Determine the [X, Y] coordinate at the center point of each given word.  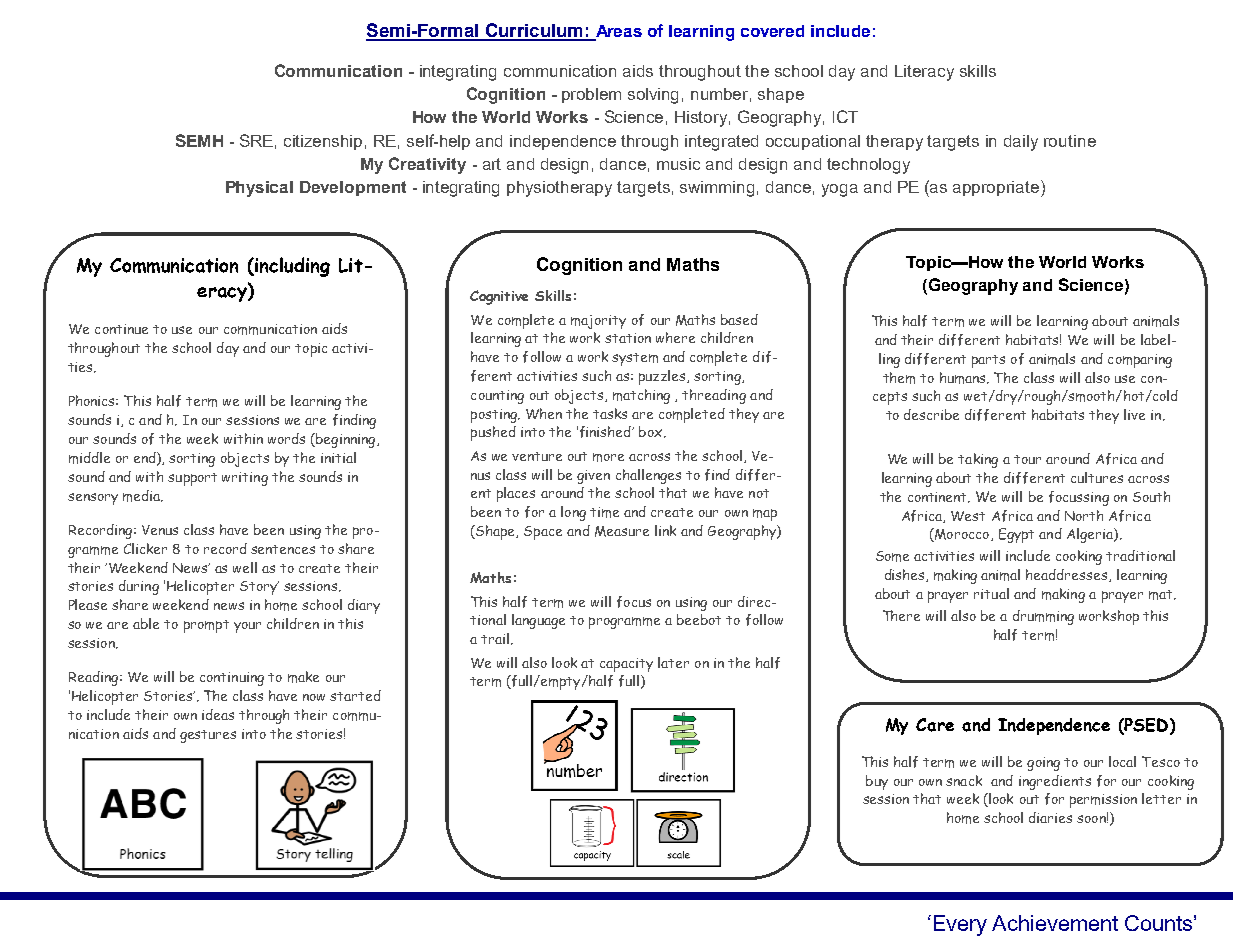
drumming [1043, 617]
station [628, 338]
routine [1070, 141]
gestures [208, 736]
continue [121, 329]
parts [988, 361]
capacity [626, 665]
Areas [618, 32]
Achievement [1055, 923]
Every [960, 925]
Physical [259, 189]
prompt [206, 626]
